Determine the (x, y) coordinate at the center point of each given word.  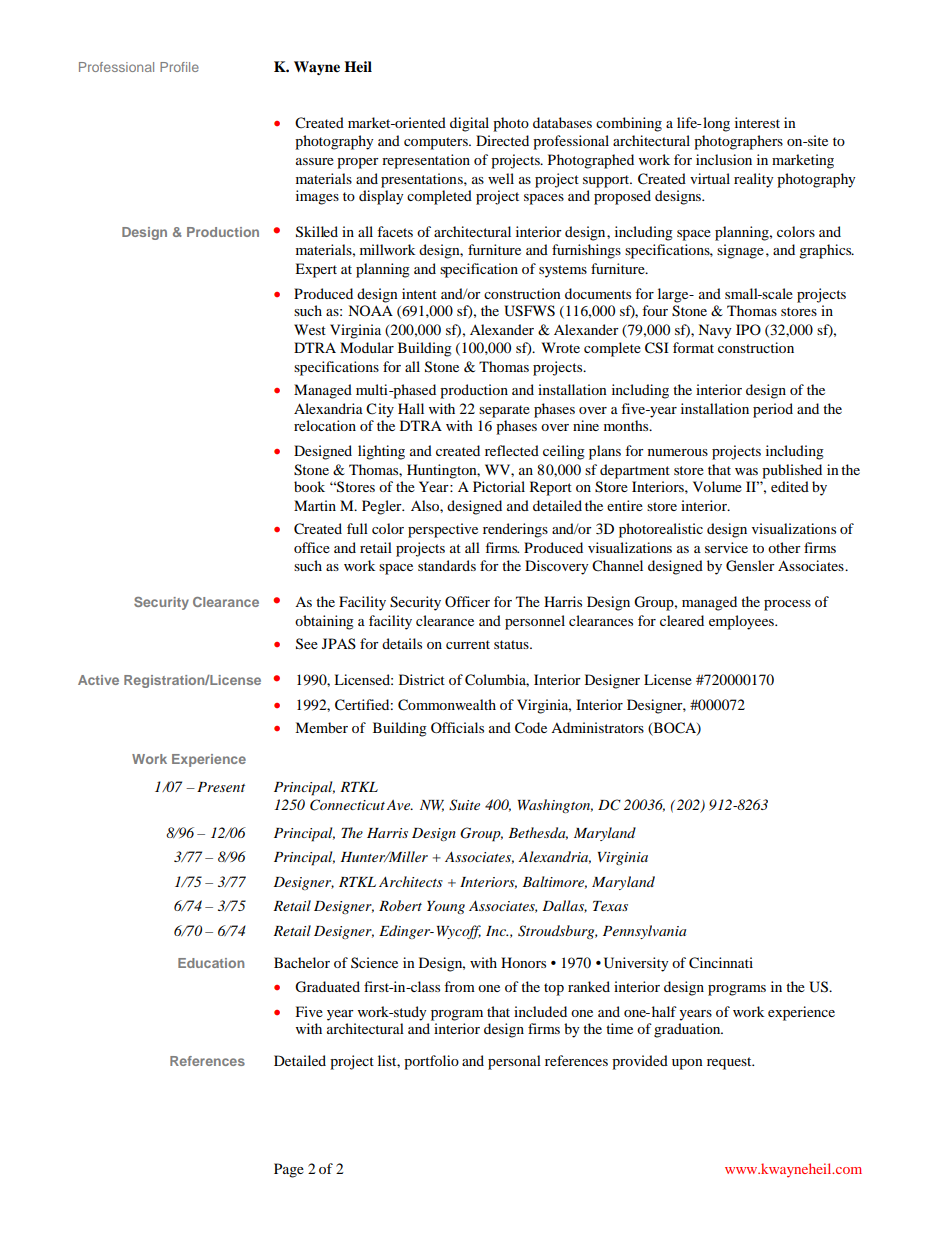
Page (289, 1170)
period (773, 410)
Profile (179, 67)
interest (757, 122)
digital (469, 124)
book (309, 486)
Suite (464, 805)
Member (321, 727)
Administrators (597, 727)
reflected (512, 450)
